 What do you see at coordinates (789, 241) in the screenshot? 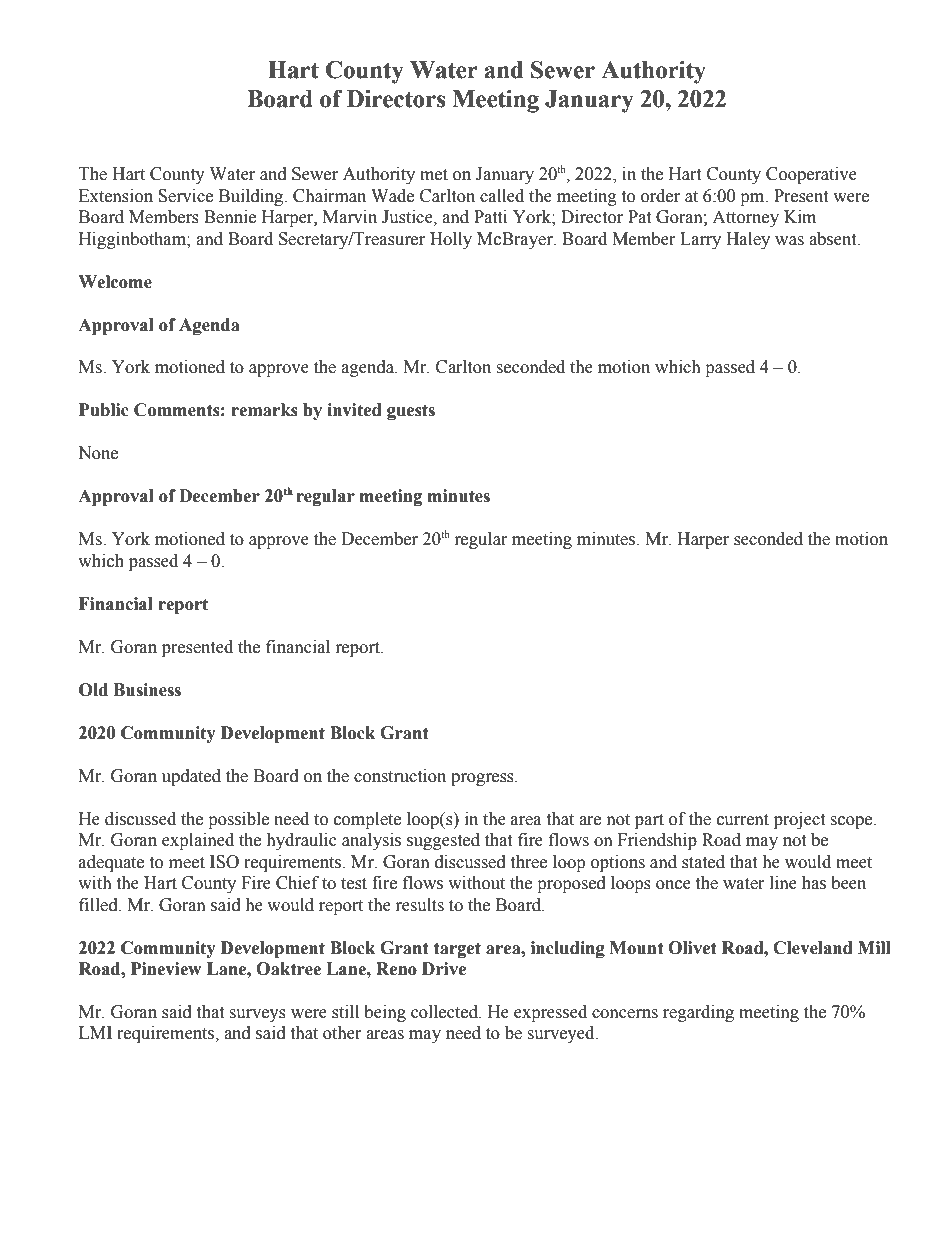
I see `was` at bounding box center [789, 241].
